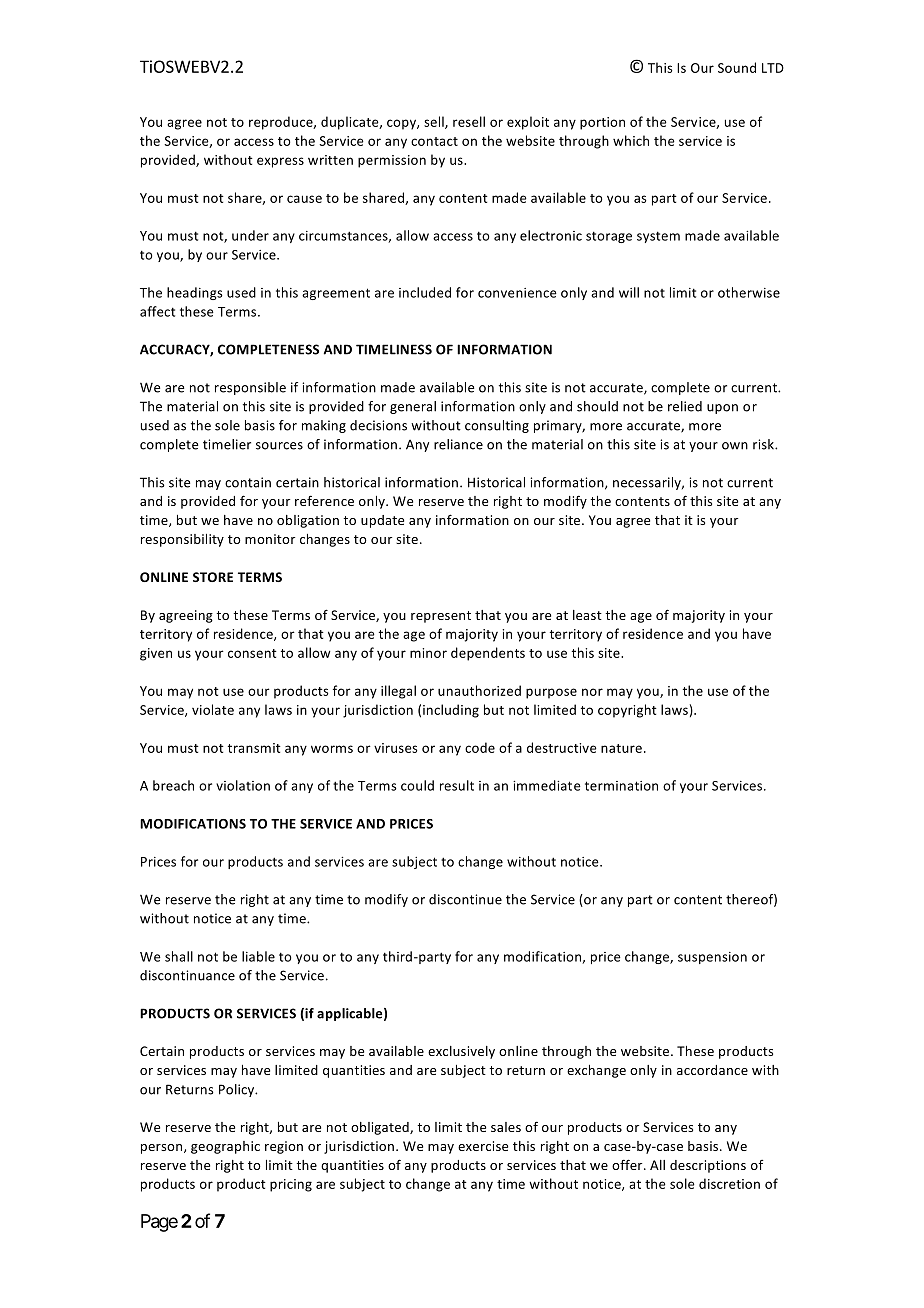  I want to click on own, so click(735, 446).
